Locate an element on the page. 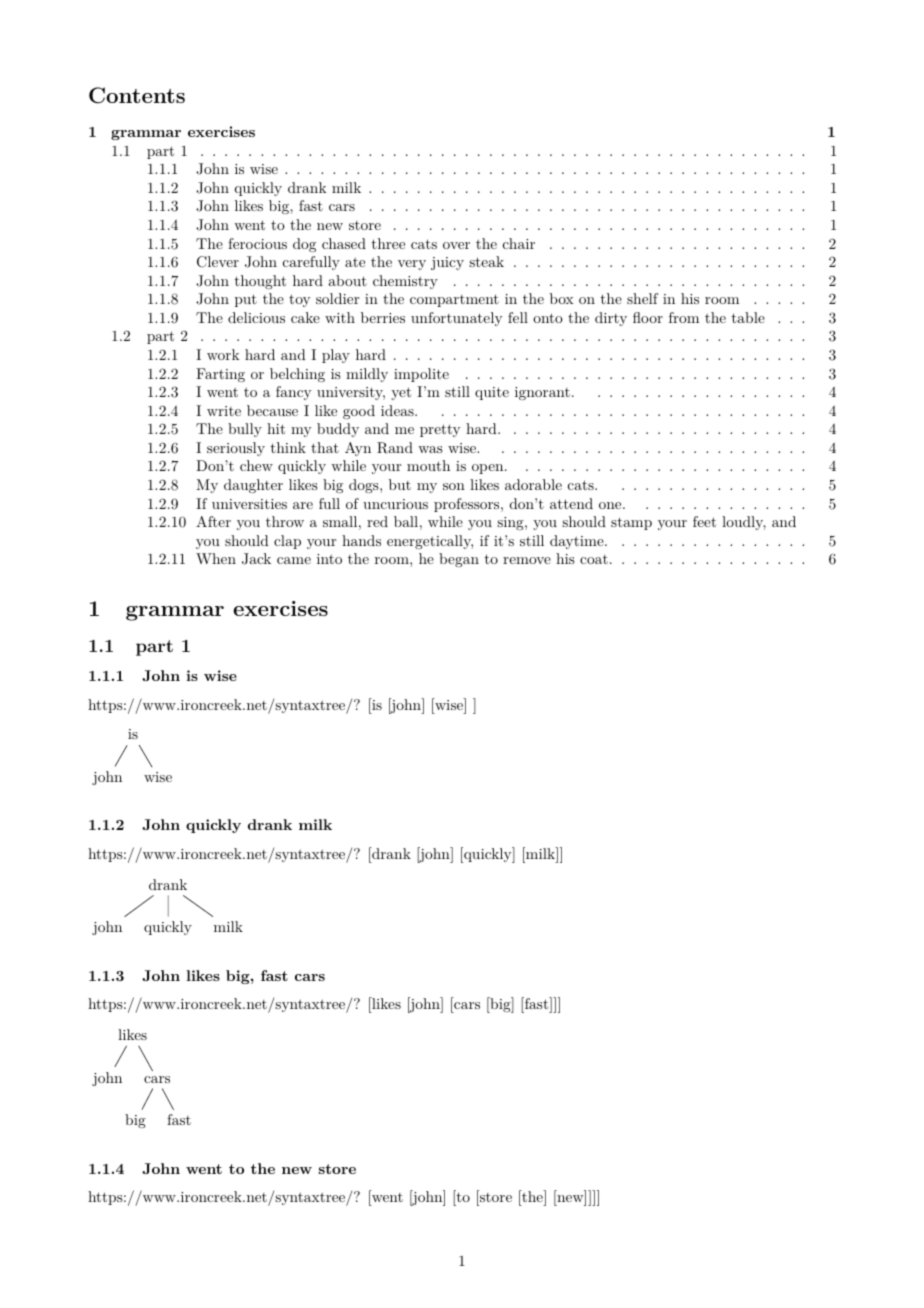  Clever is located at coordinates (218, 262).
